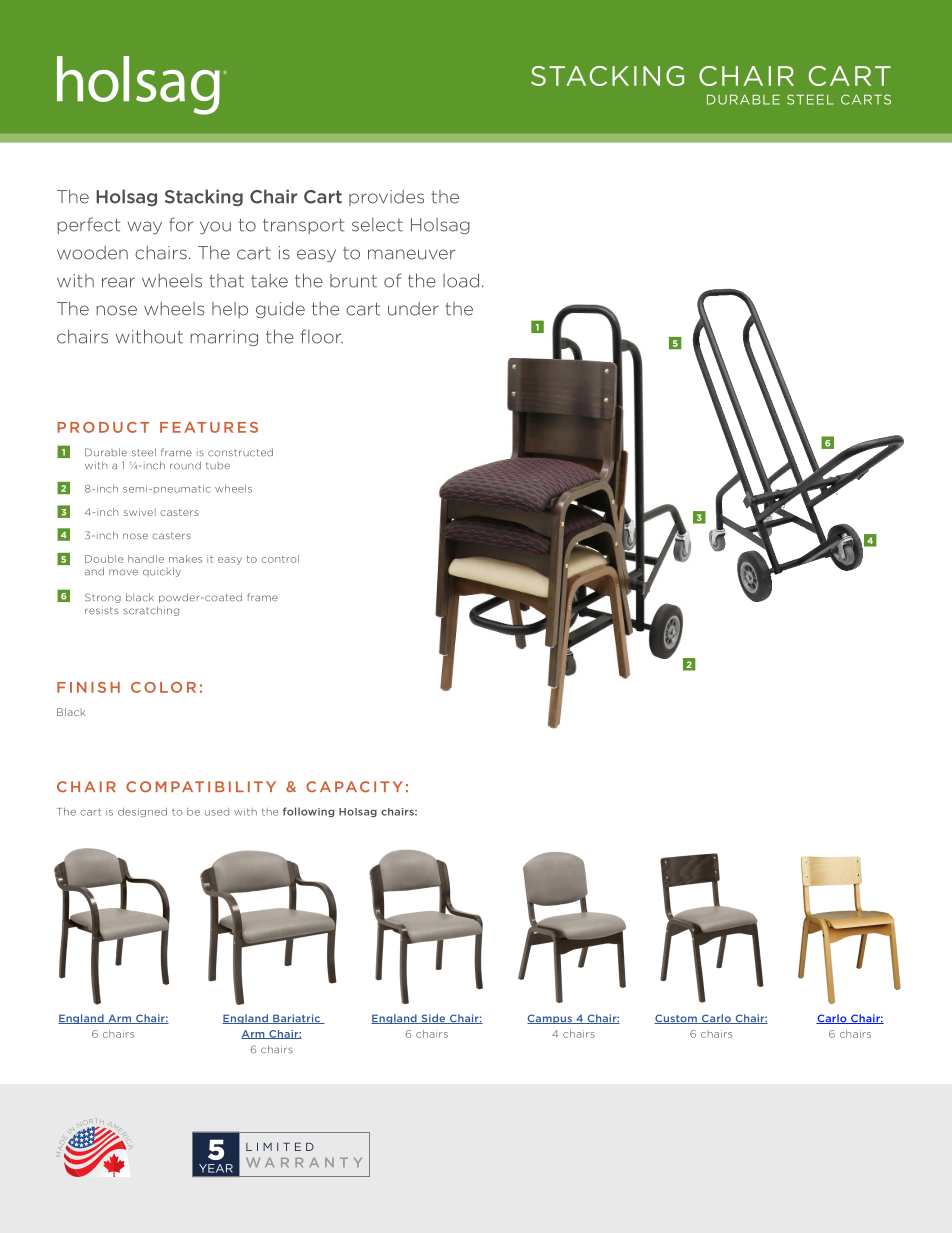 The height and width of the document is (1233, 952). Describe the element at coordinates (280, 1146) in the document. I see `LIMITED` at that location.
